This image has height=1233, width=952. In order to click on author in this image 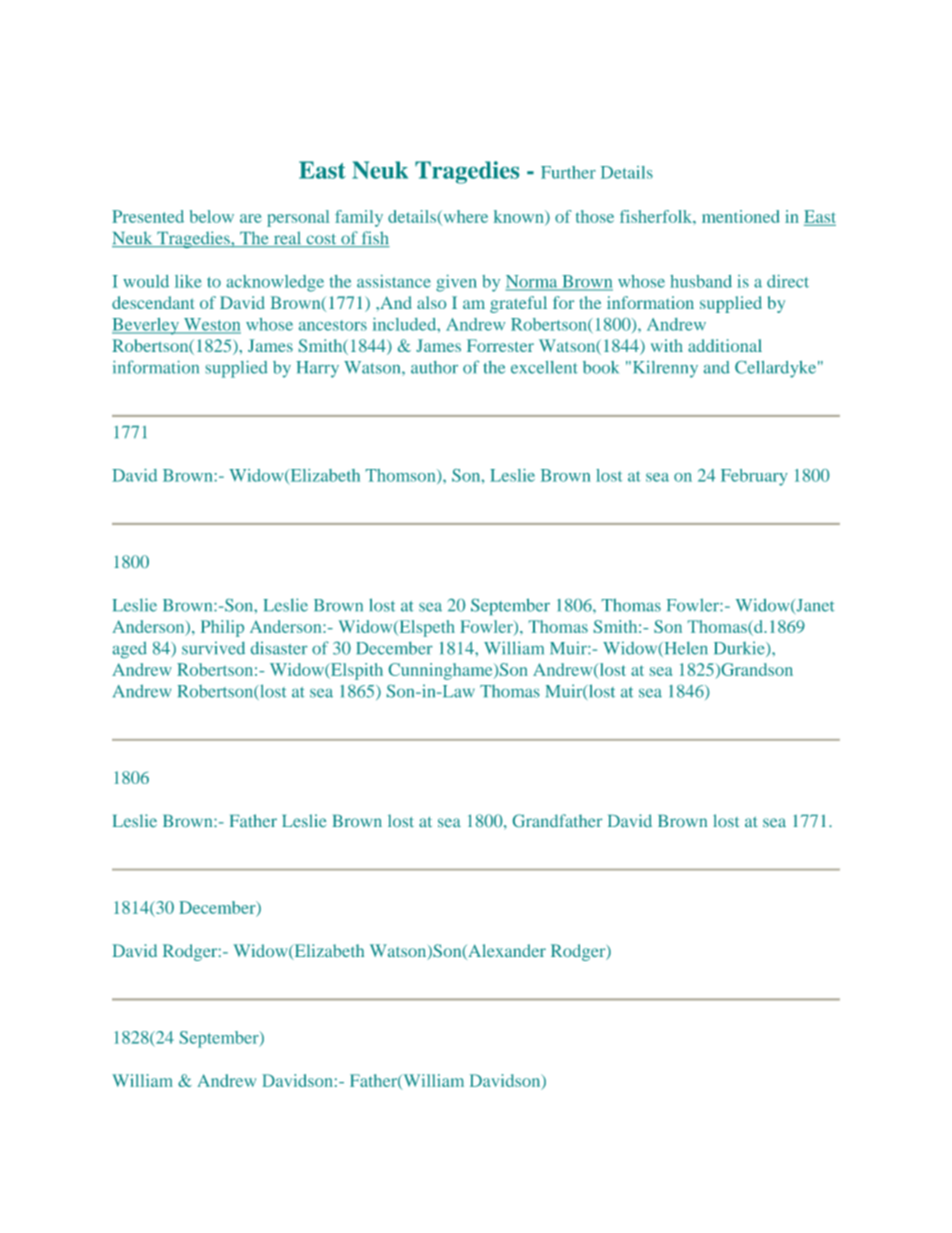, I will do `click(434, 367)`.
